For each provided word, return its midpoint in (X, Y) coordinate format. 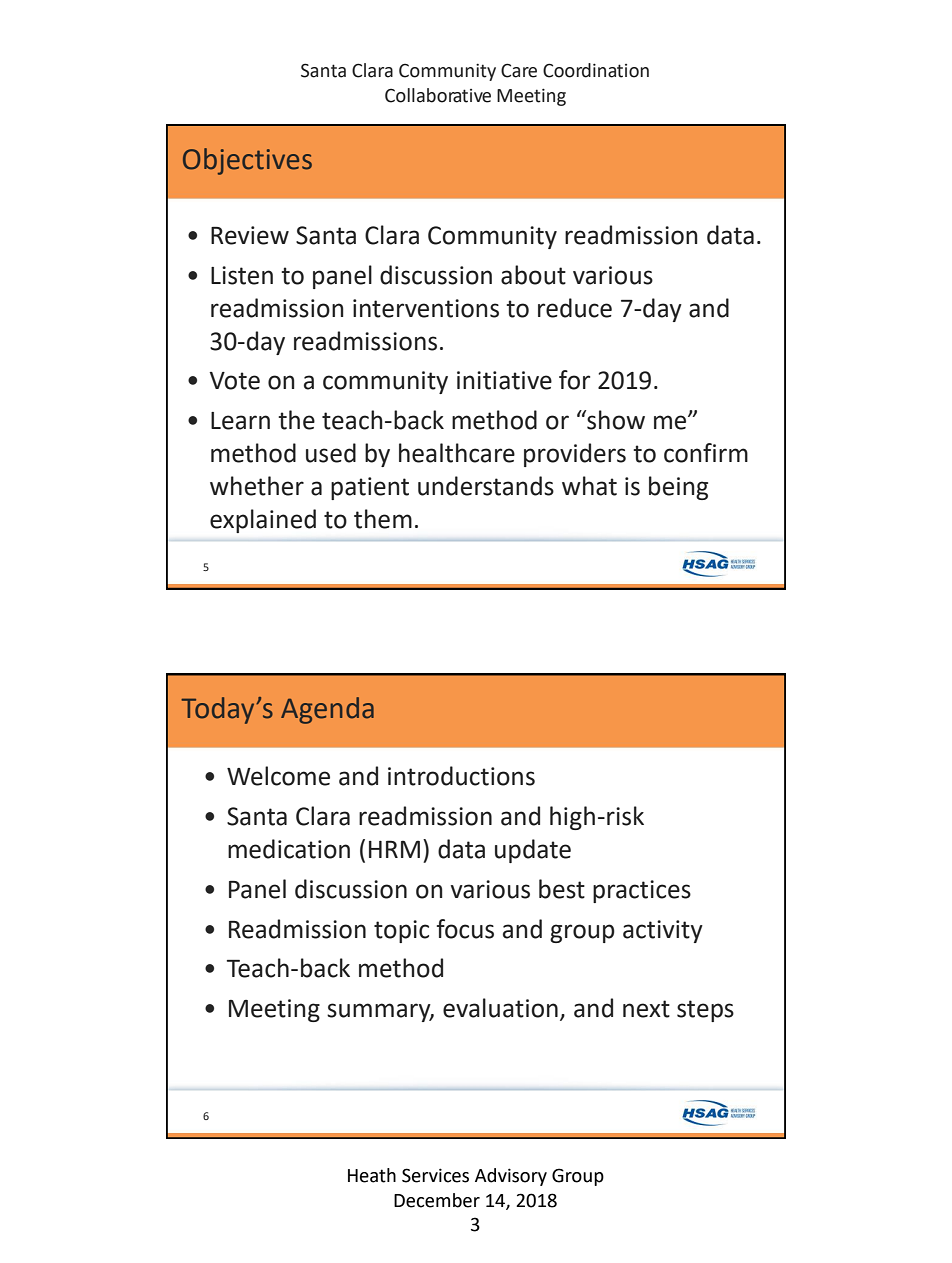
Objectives (247, 161)
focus (465, 929)
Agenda (327, 710)
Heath (372, 1175)
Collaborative (438, 95)
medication (289, 849)
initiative (504, 380)
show (615, 420)
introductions (461, 776)
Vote (234, 381)
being (678, 488)
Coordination (596, 70)
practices (642, 891)
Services (435, 1175)
